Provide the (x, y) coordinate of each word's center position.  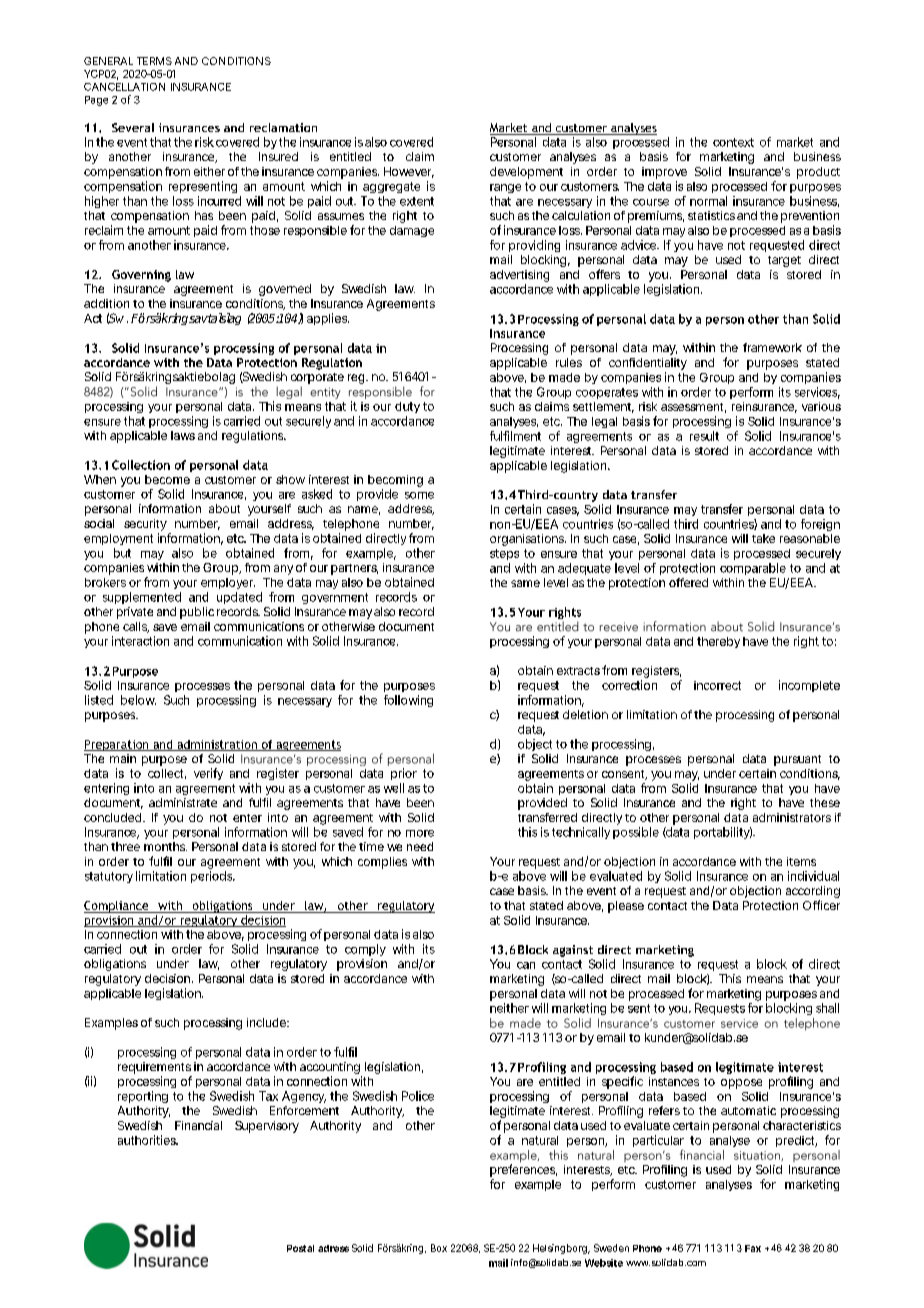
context (733, 142)
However (409, 172)
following (408, 701)
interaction (140, 641)
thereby (718, 642)
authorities (148, 1140)
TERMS (154, 61)
